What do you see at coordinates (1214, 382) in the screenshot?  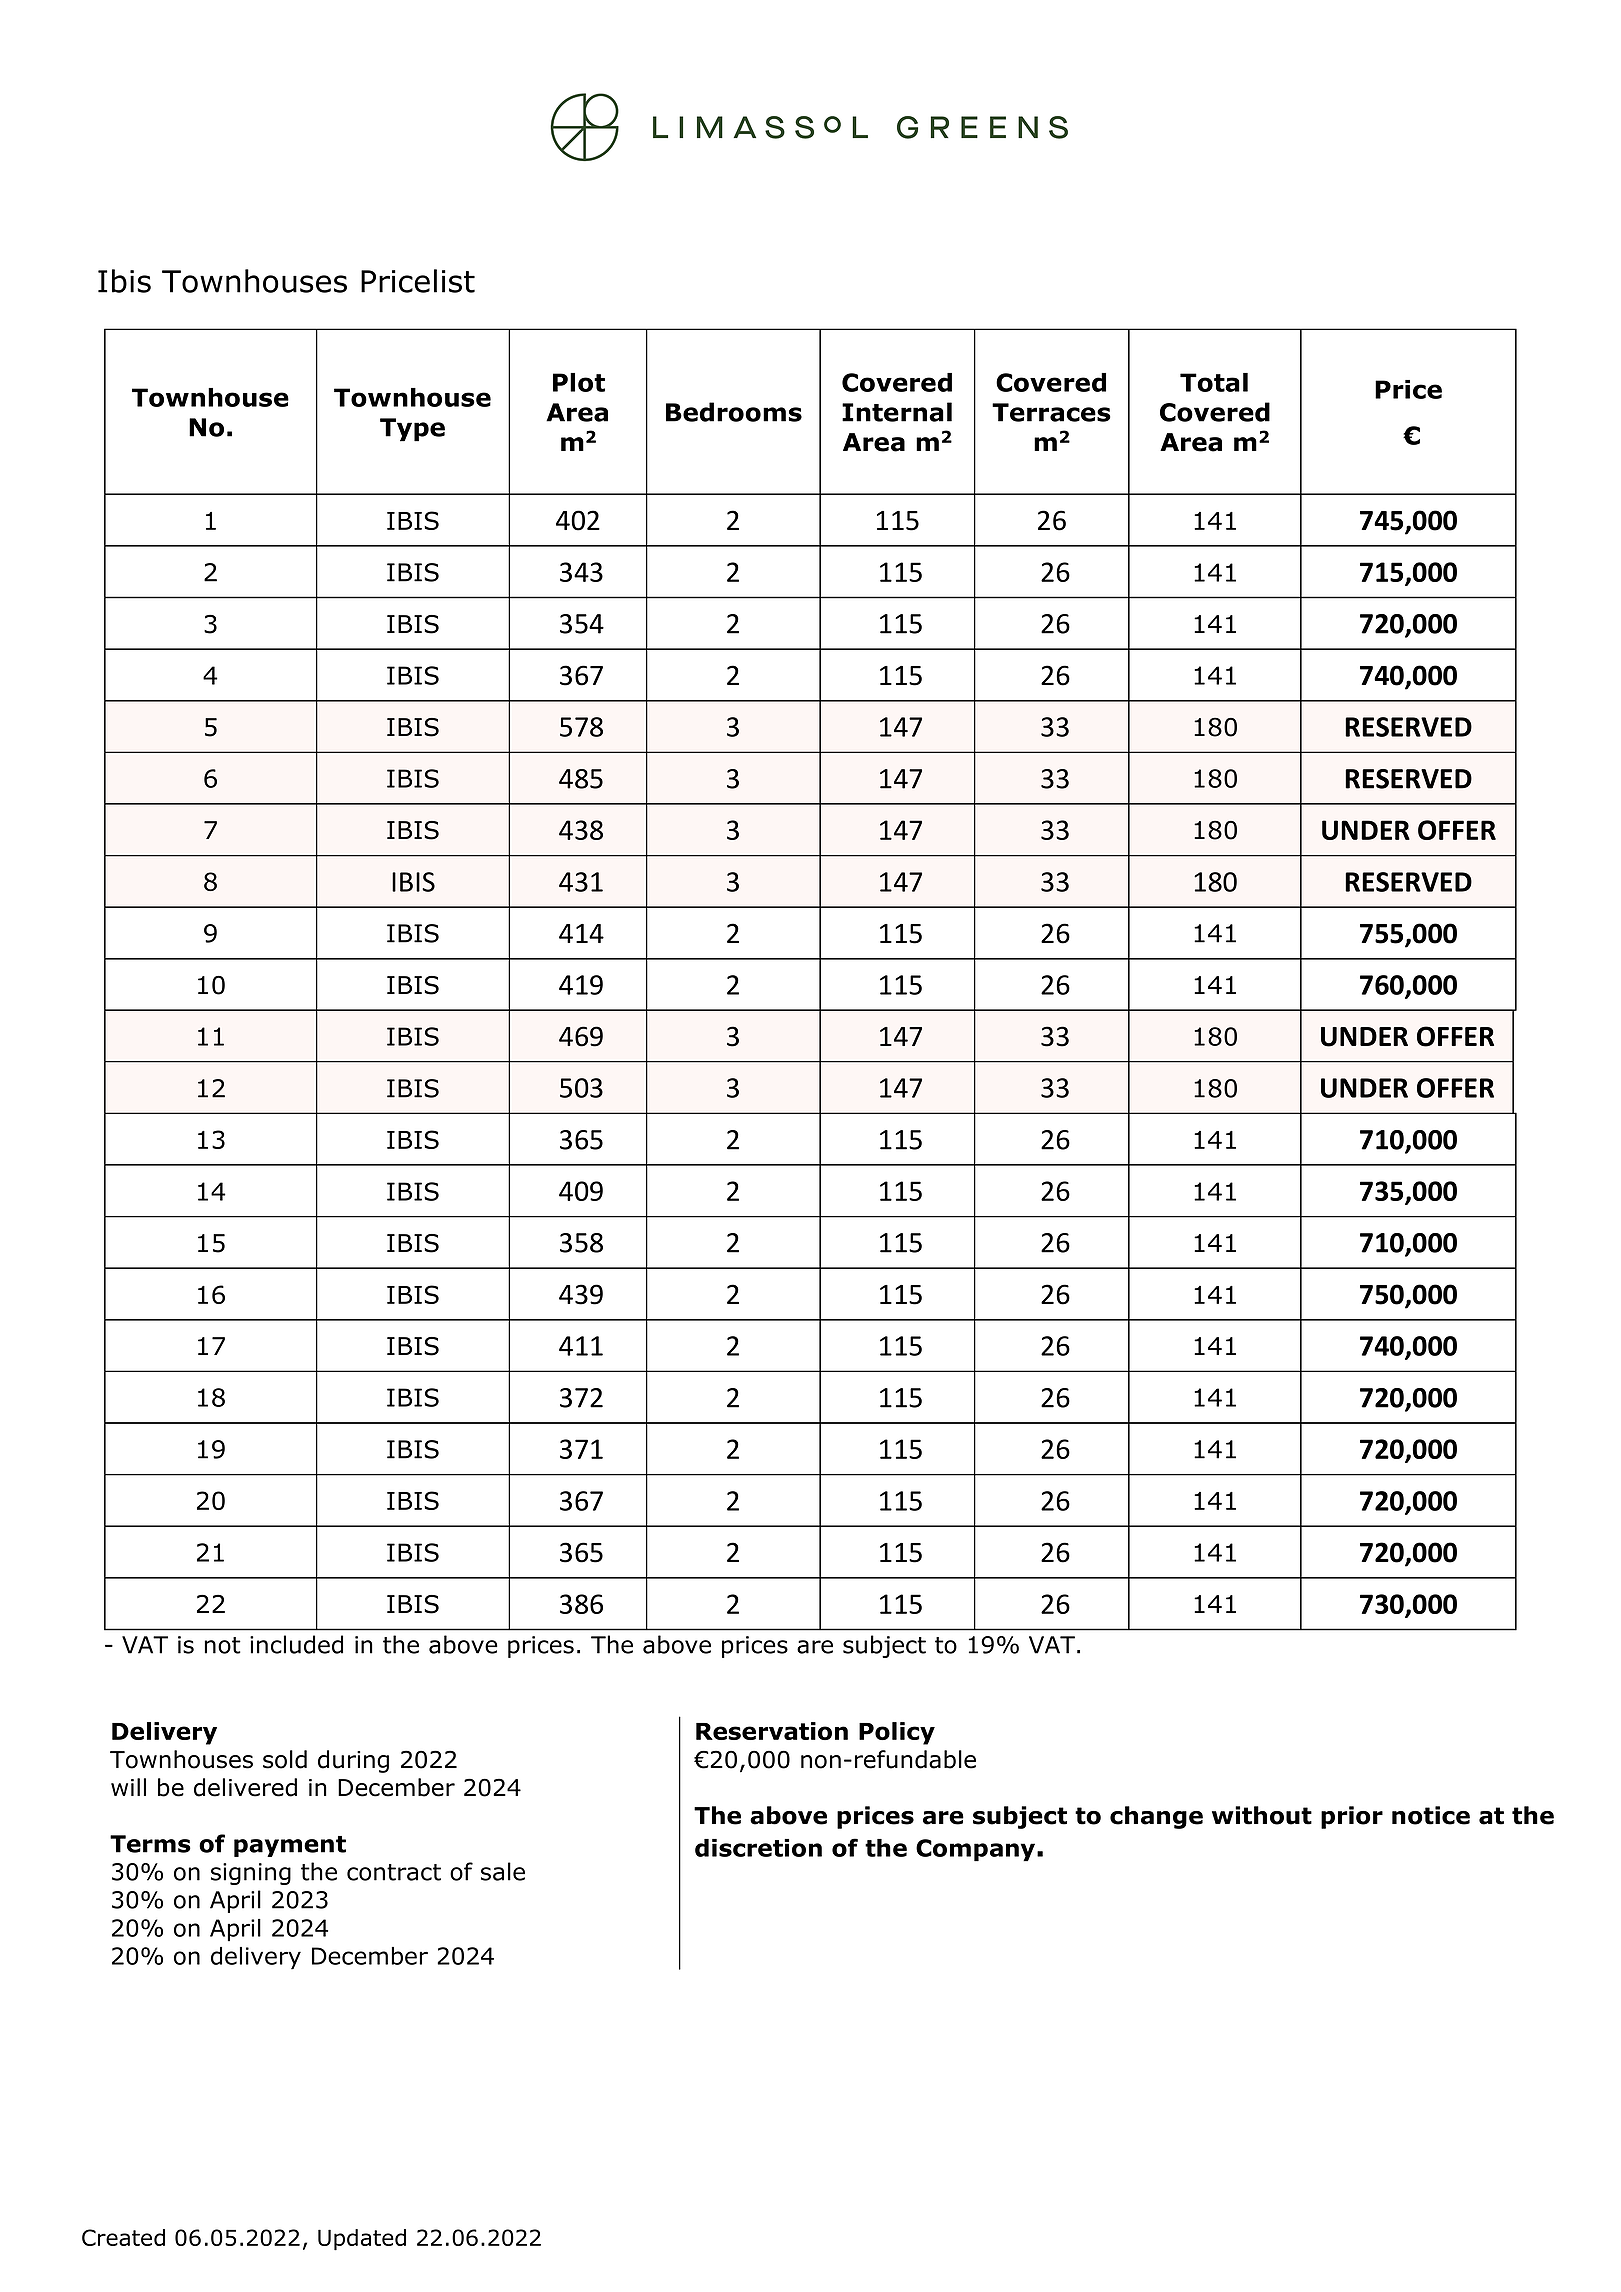 I see `Total` at bounding box center [1214, 382].
